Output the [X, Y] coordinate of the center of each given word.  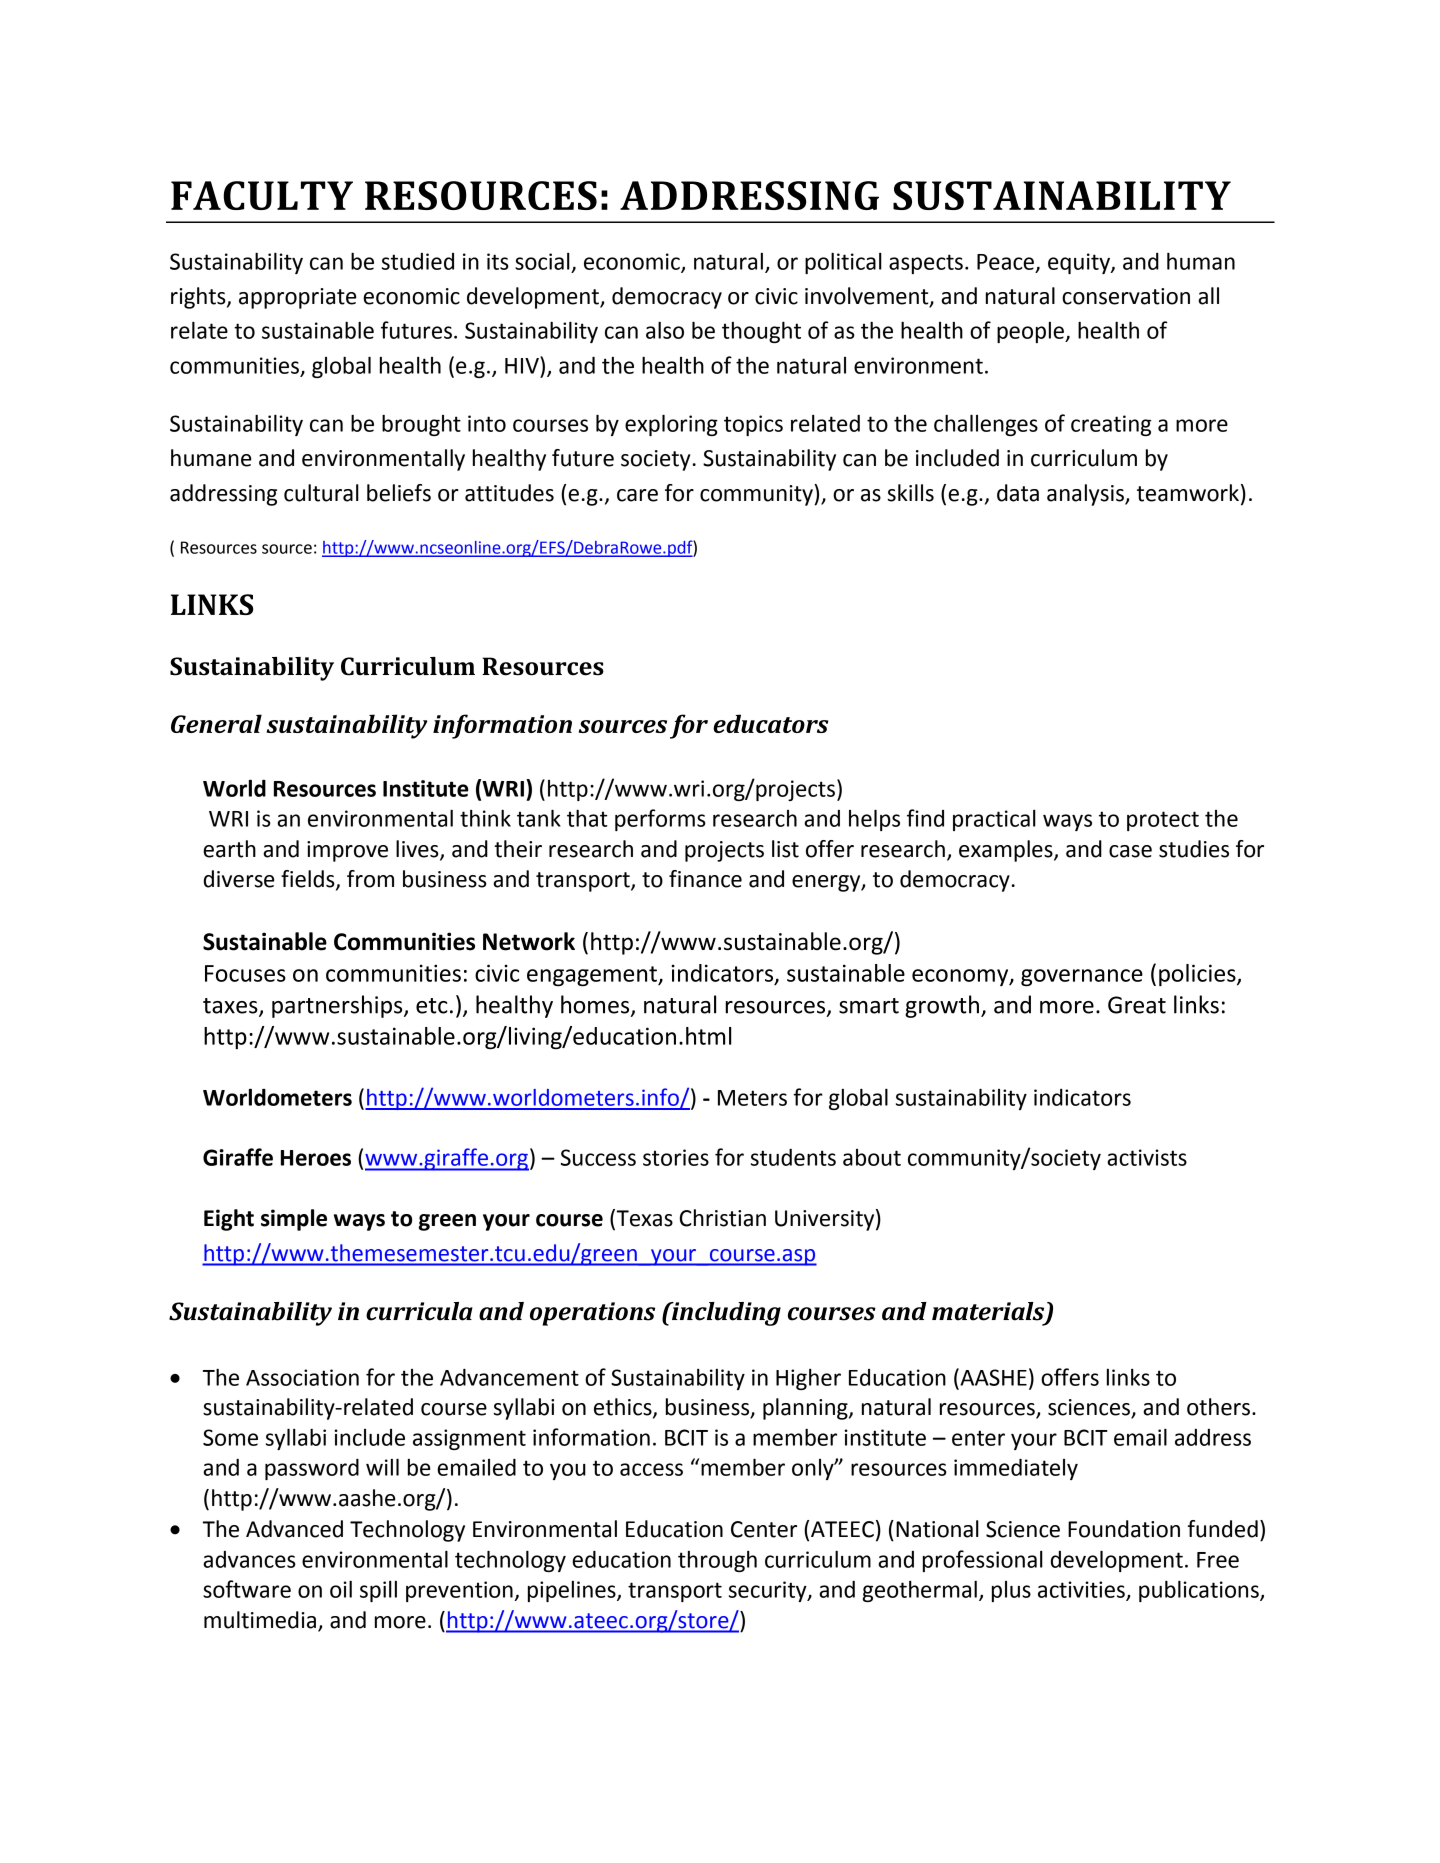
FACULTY [262, 195]
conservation [1126, 296]
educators [771, 723]
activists [1147, 1157]
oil [341, 1589]
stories [676, 1157]
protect [1163, 821]
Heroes [316, 1158]
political [843, 263]
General [216, 723]
